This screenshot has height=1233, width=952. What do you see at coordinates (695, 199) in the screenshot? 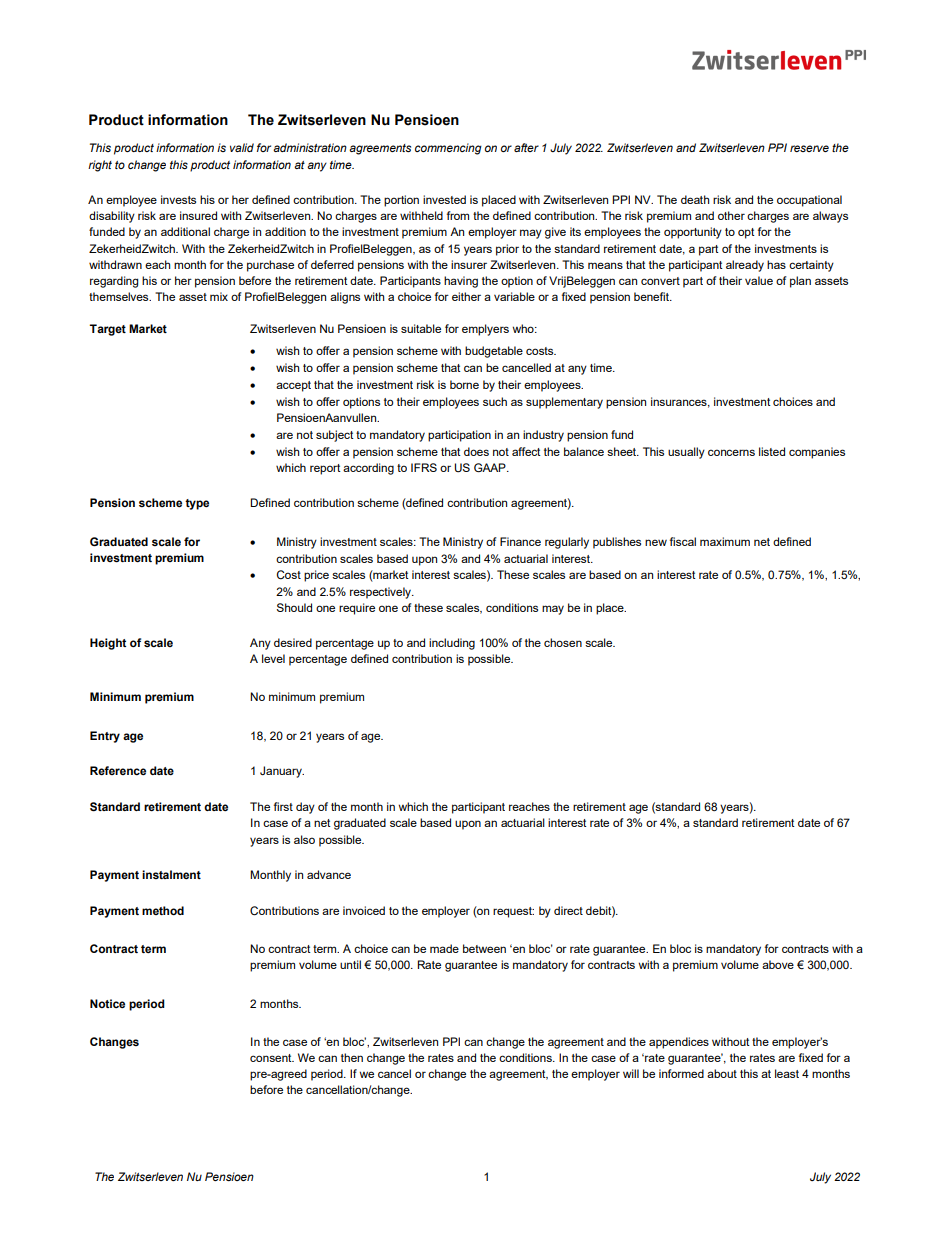
I see `death` at bounding box center [695, 199].
